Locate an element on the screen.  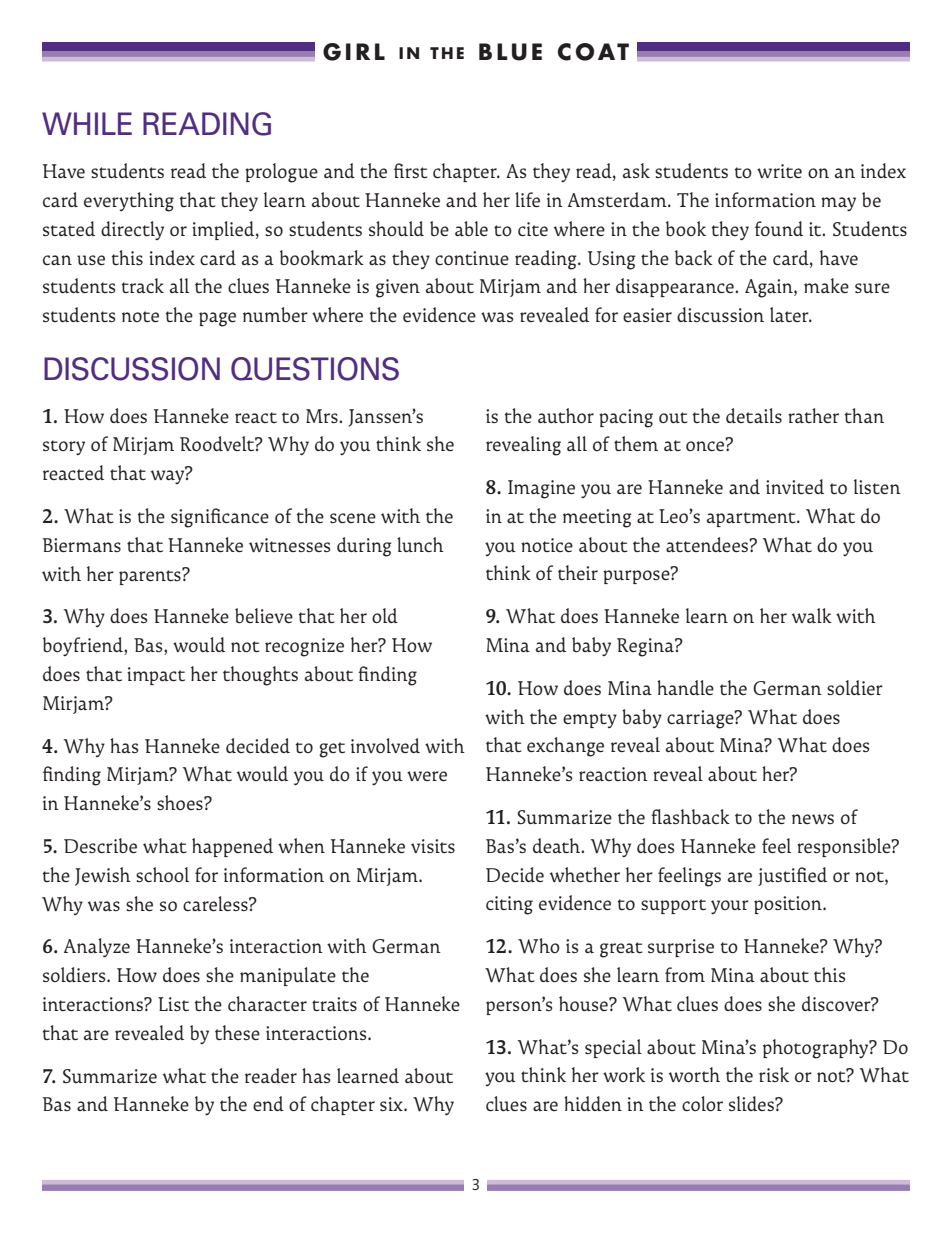
citing is located at coordinates (509, 905).
